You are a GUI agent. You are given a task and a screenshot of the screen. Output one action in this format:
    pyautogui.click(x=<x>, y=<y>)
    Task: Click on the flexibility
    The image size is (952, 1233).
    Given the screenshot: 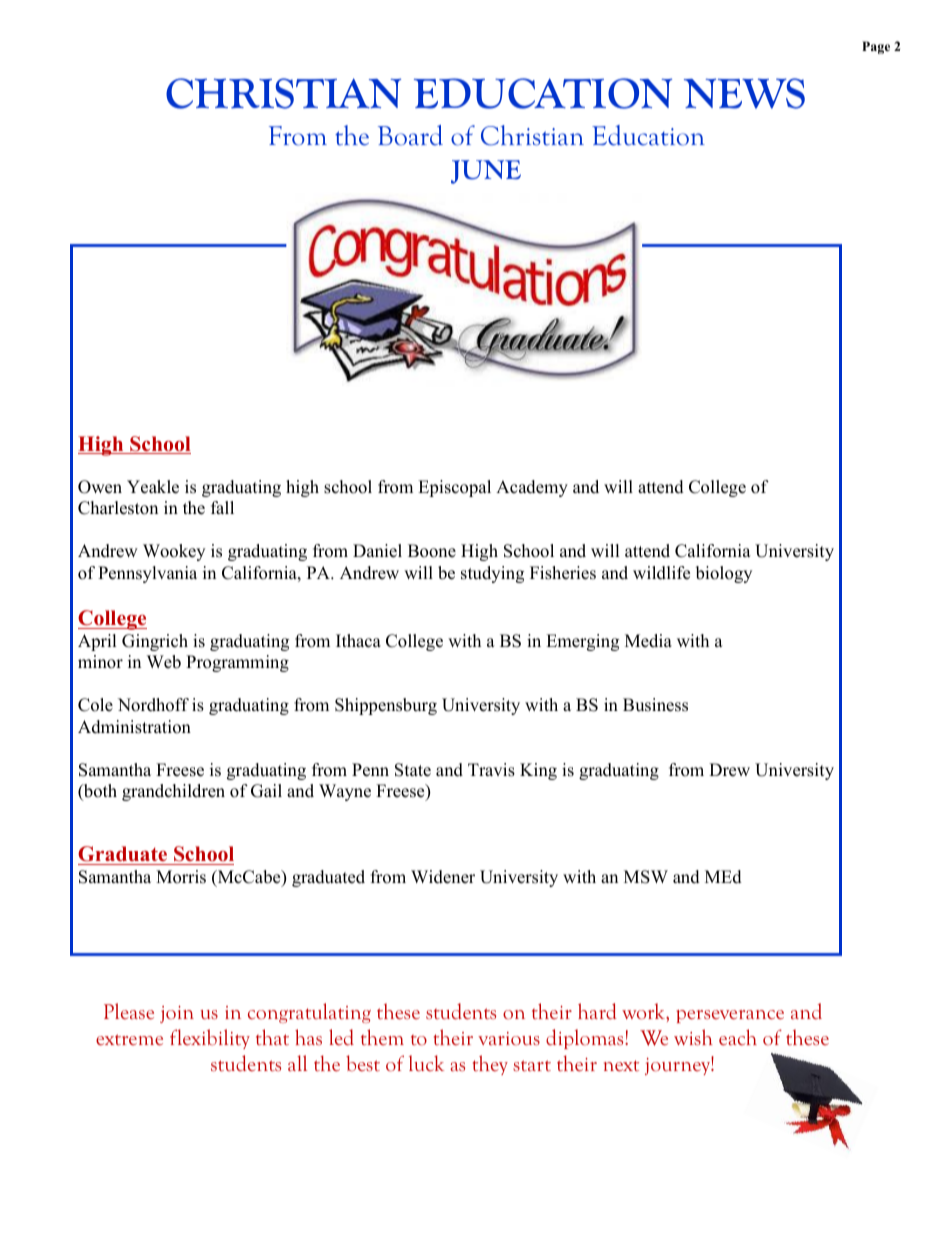 What is the action you would take?
    pyautogui.click(x=210, y=1039)
